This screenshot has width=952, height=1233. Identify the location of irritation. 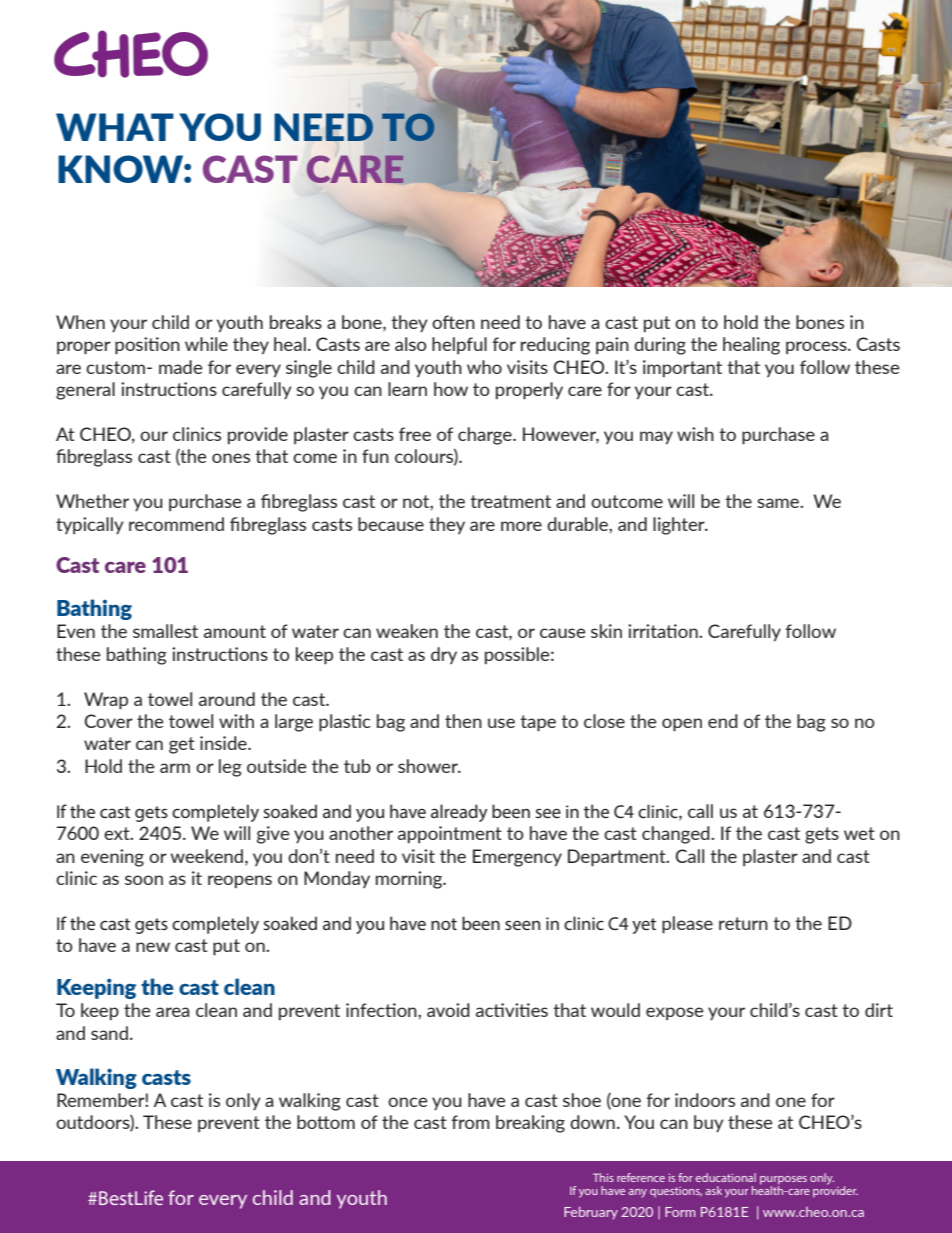
(664, 631).
